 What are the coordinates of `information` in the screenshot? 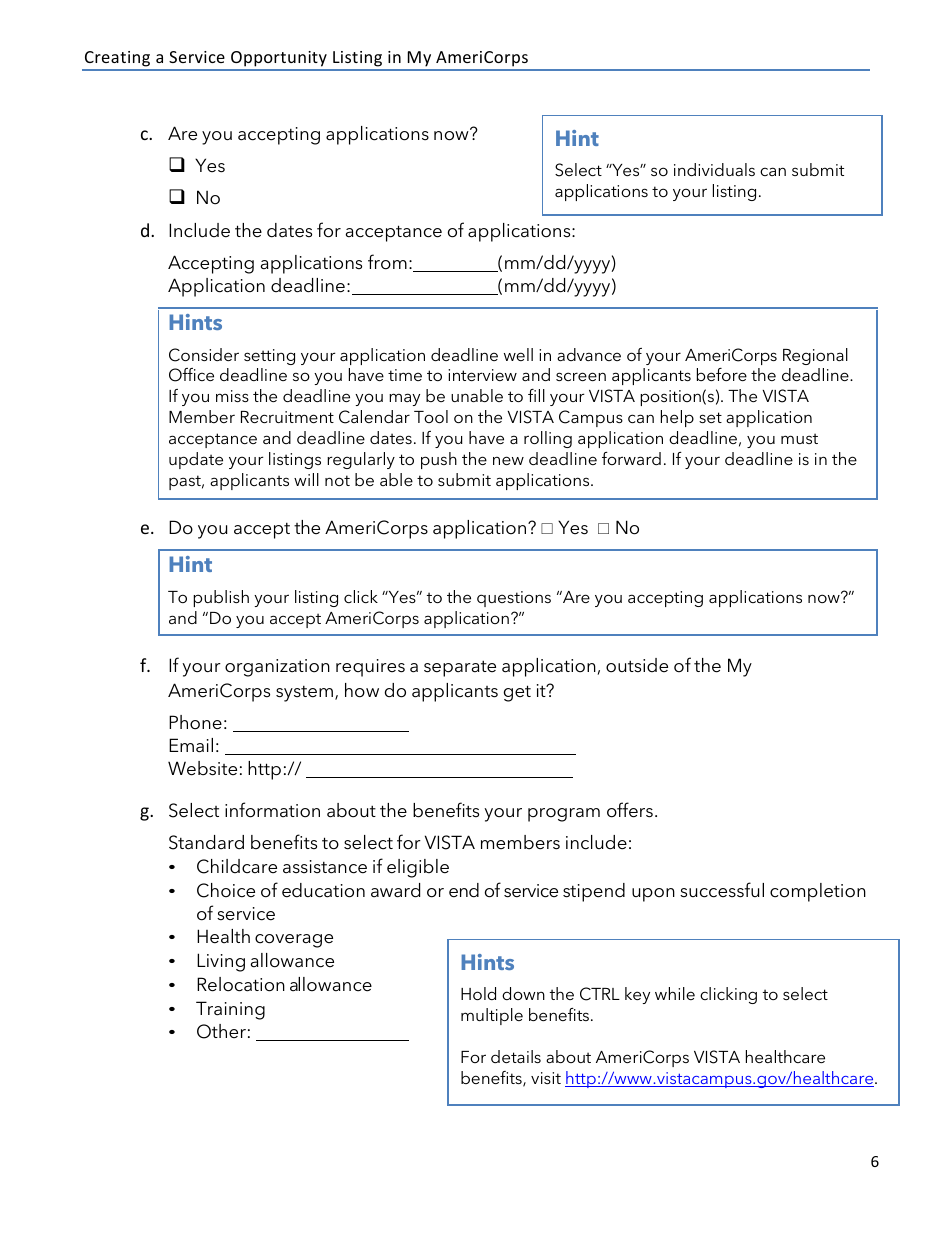 It's located at (272, 810).
